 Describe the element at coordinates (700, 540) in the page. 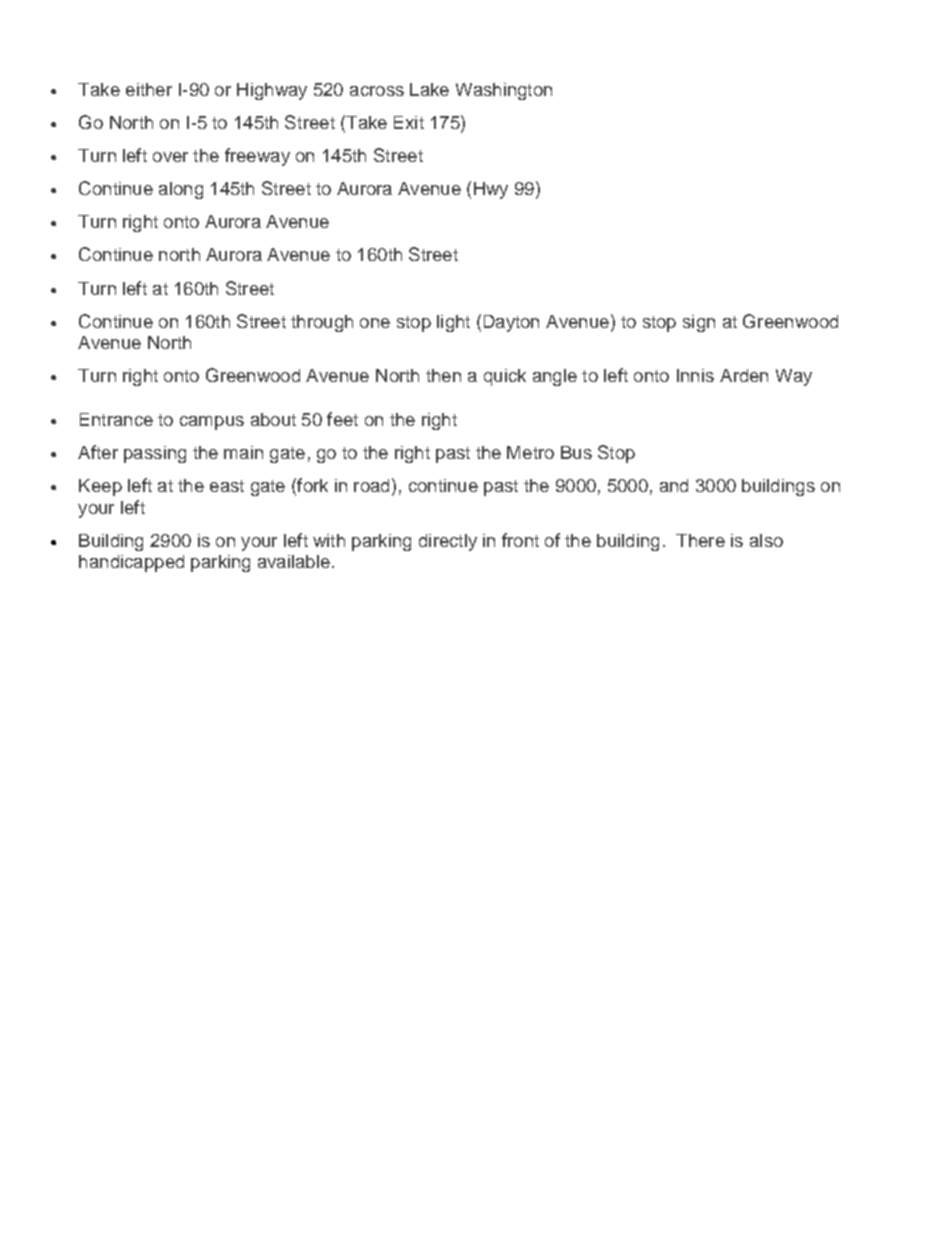

I see `There` at that location.
